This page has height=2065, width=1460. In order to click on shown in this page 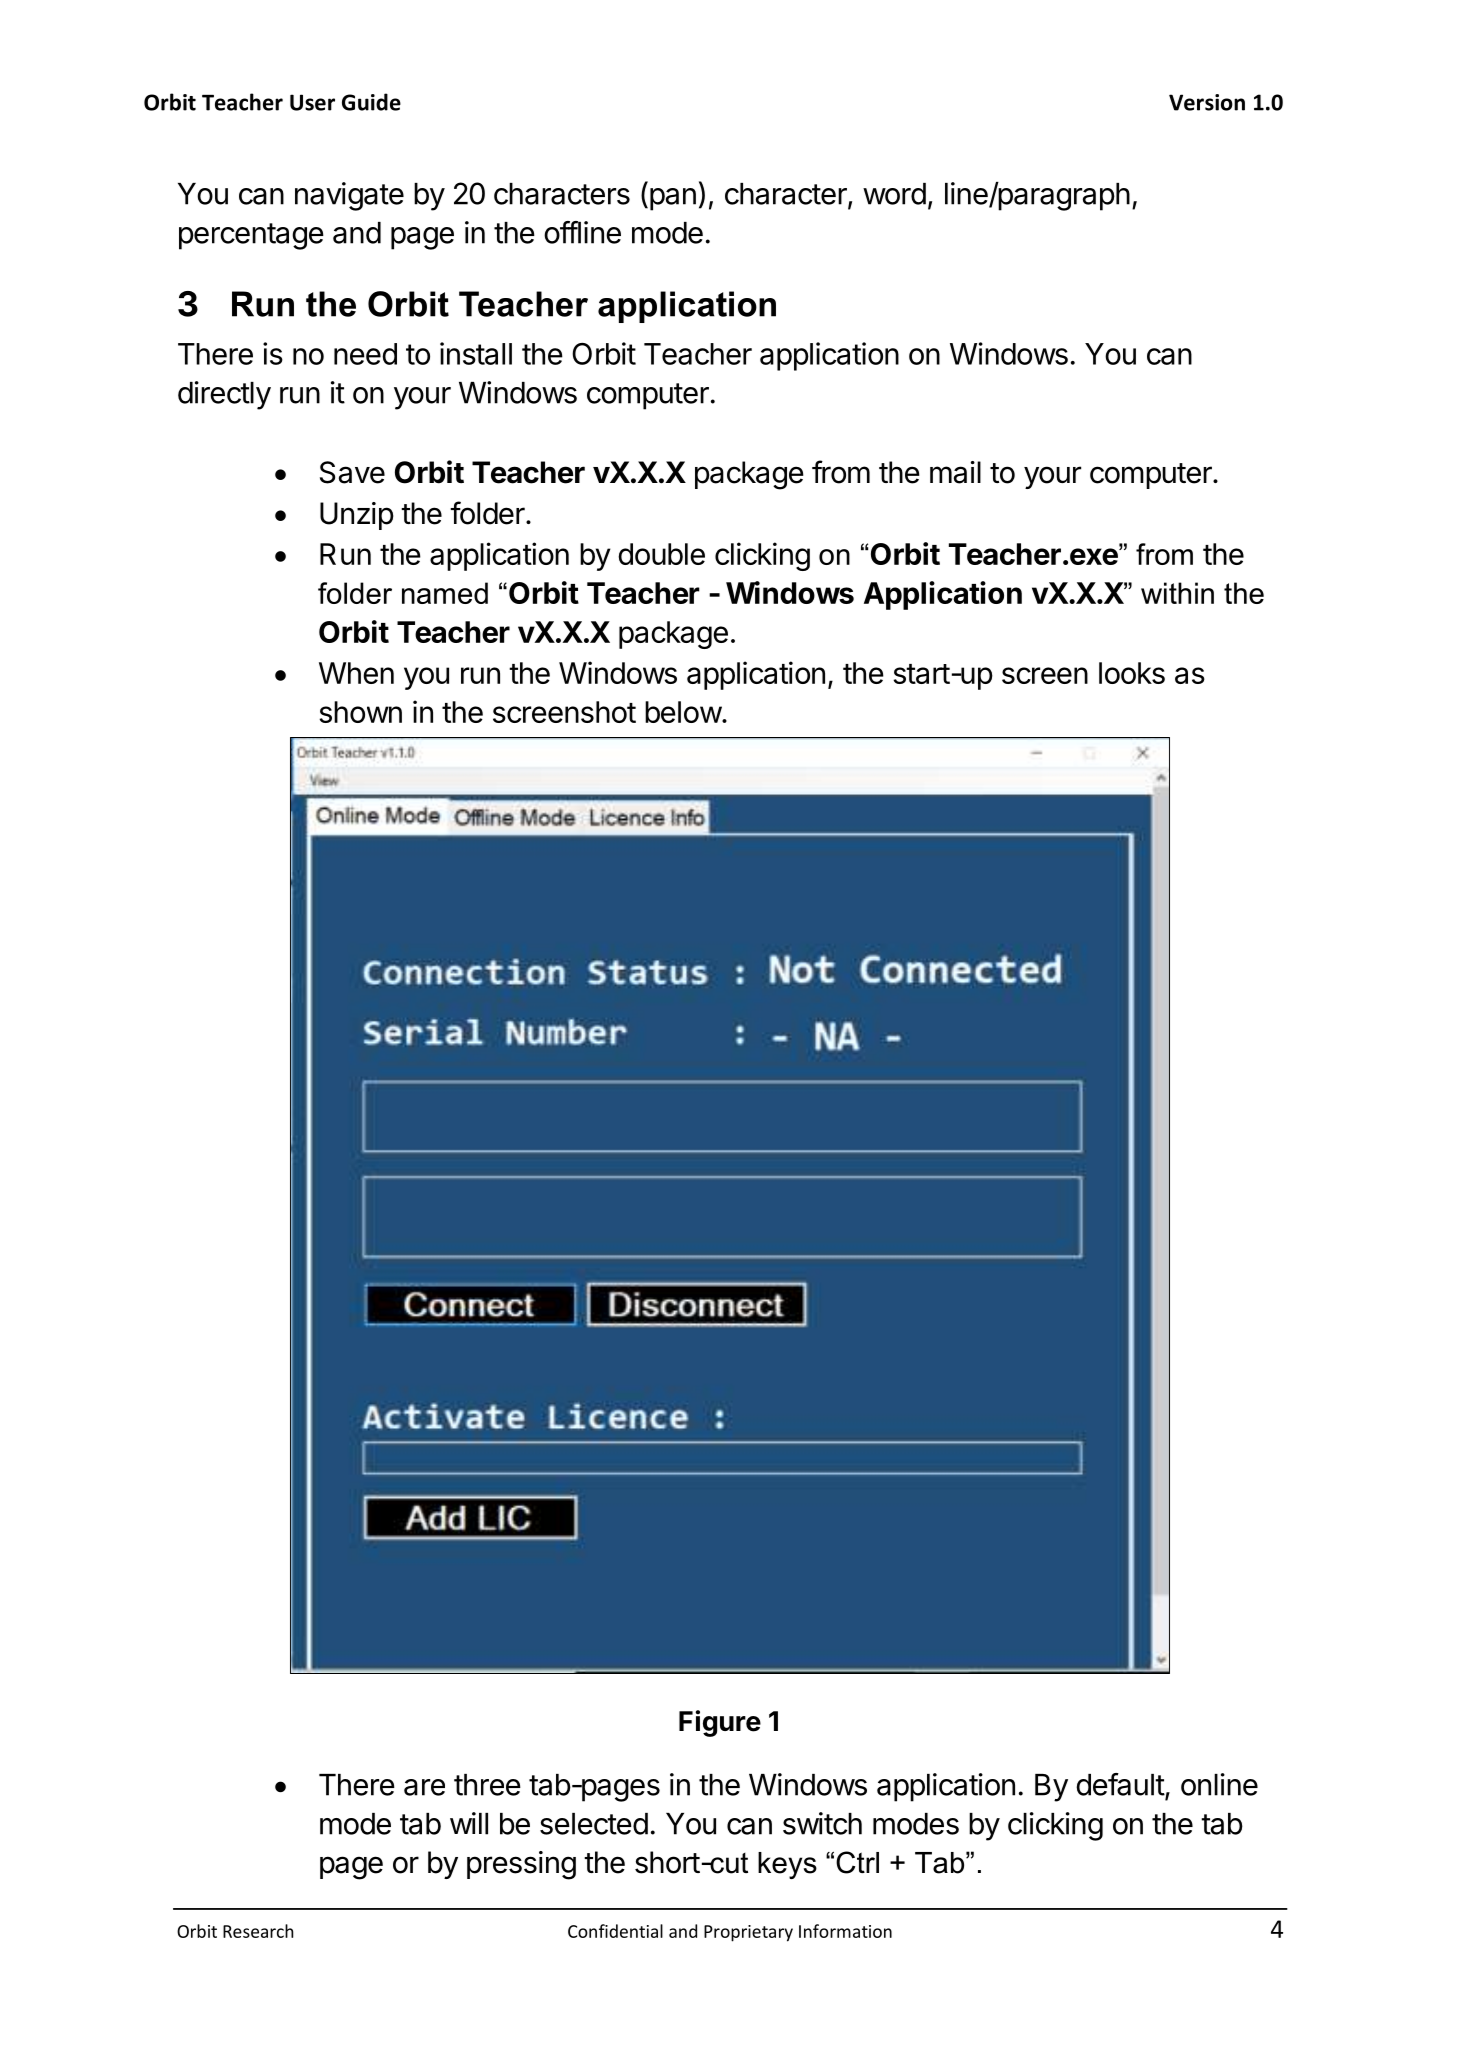, I will do `click(360, 712)`.
